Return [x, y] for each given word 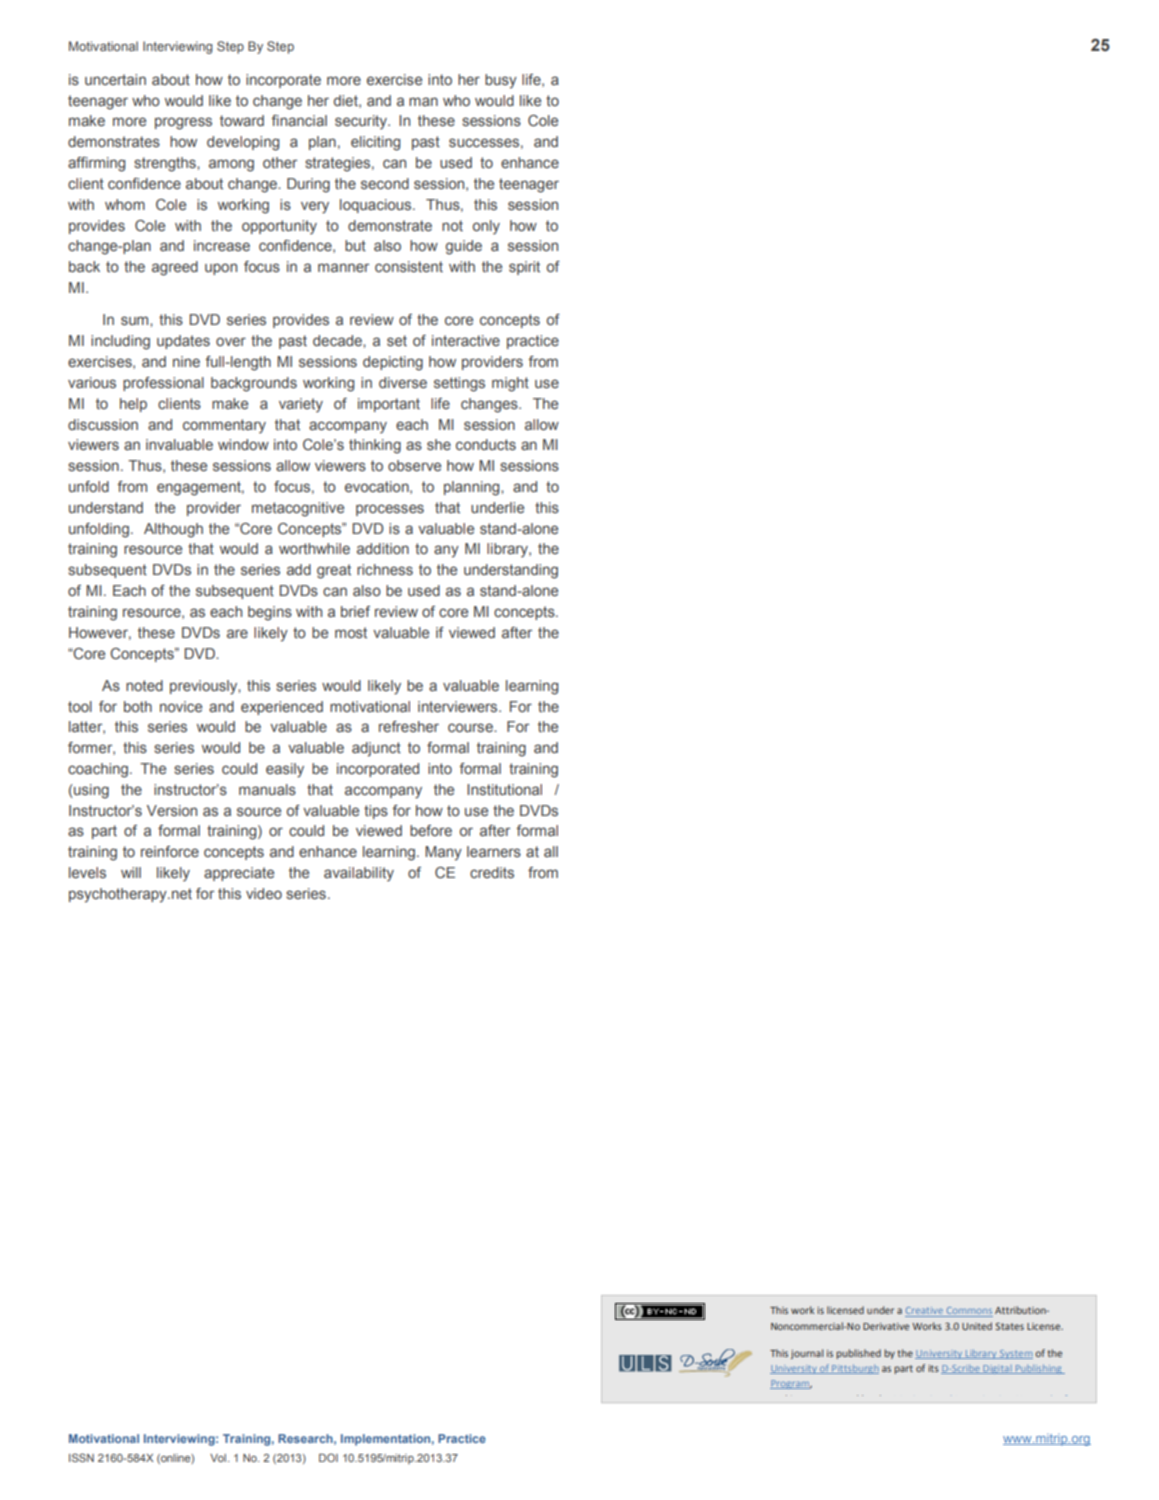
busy [501, 81]
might [510, 384]
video [264, 893]
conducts [486, 444]
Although [173, 530]
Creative [925, 1312]
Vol [218, 1458]
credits [492, 872]
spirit [524, 268]
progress [183, 123]
